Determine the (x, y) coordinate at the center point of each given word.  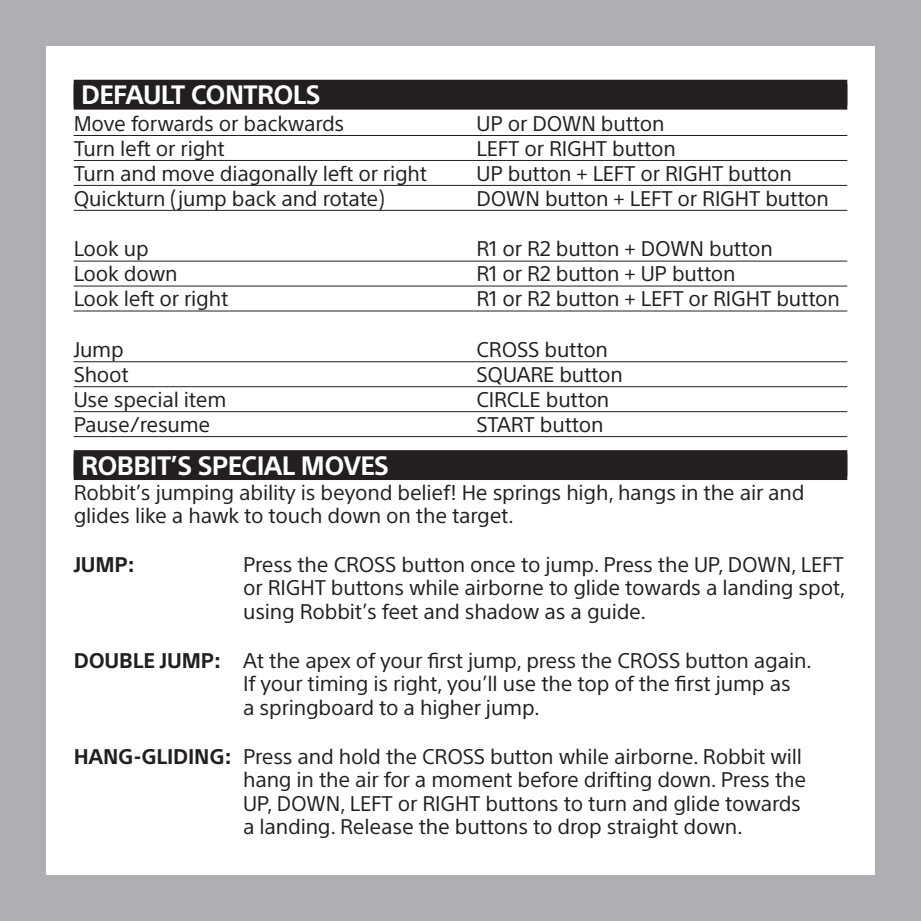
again (779, 662)
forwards (172, 123)
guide (614, 613)
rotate (352, 198)
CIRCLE (508, 399)
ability (268, 494)
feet (400, 611)
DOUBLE (114, 661)
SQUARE (515, 377)
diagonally (269, 175)
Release (377, 826)
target (481, 518)
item (205, 399)
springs (527, 494)
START (506, 425)
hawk (214, 515)
